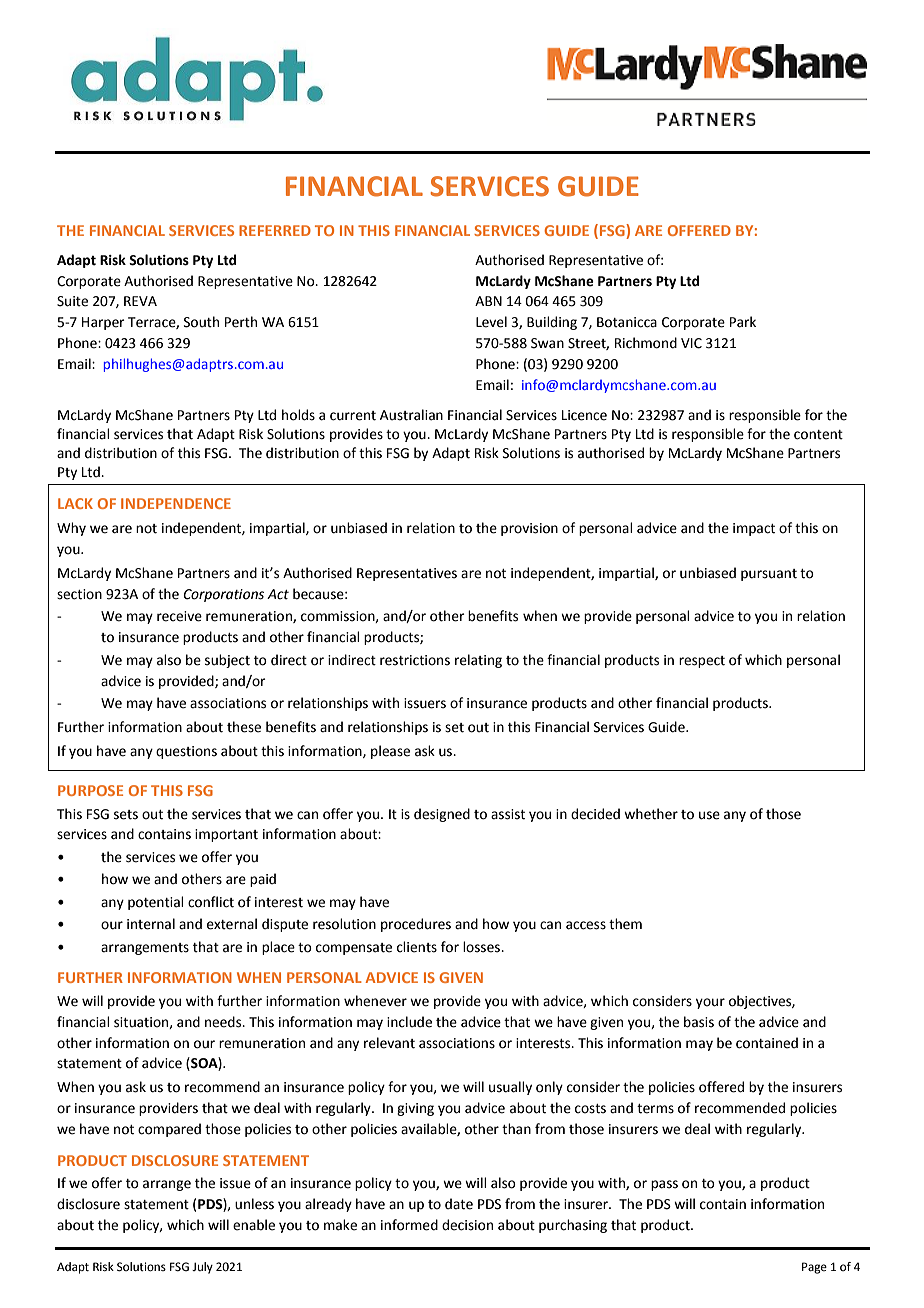 This page has width=924, height=1308. What do you see at coordinates (529, 529) in the page?
I see `provision` at bounding box center [529, 529].
